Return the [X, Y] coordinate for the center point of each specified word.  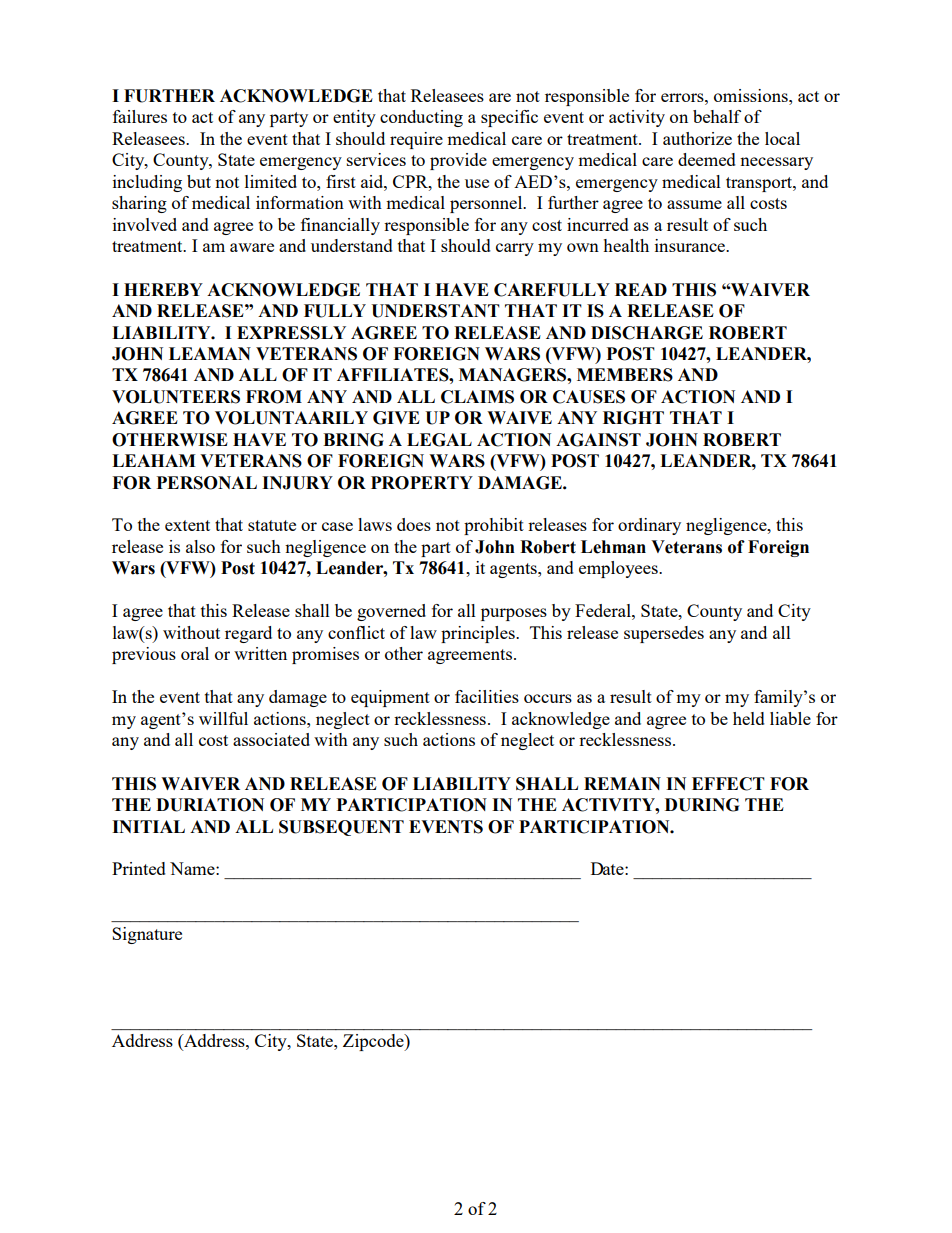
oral [195, 653]
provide [458, 161]
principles [479, 634]
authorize [697, 138]
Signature [147, 935]
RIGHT [633, 418]
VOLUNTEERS [176, 397]
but [199, 181]
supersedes [664, 634]
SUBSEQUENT [341, 828]
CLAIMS [477, 397]
